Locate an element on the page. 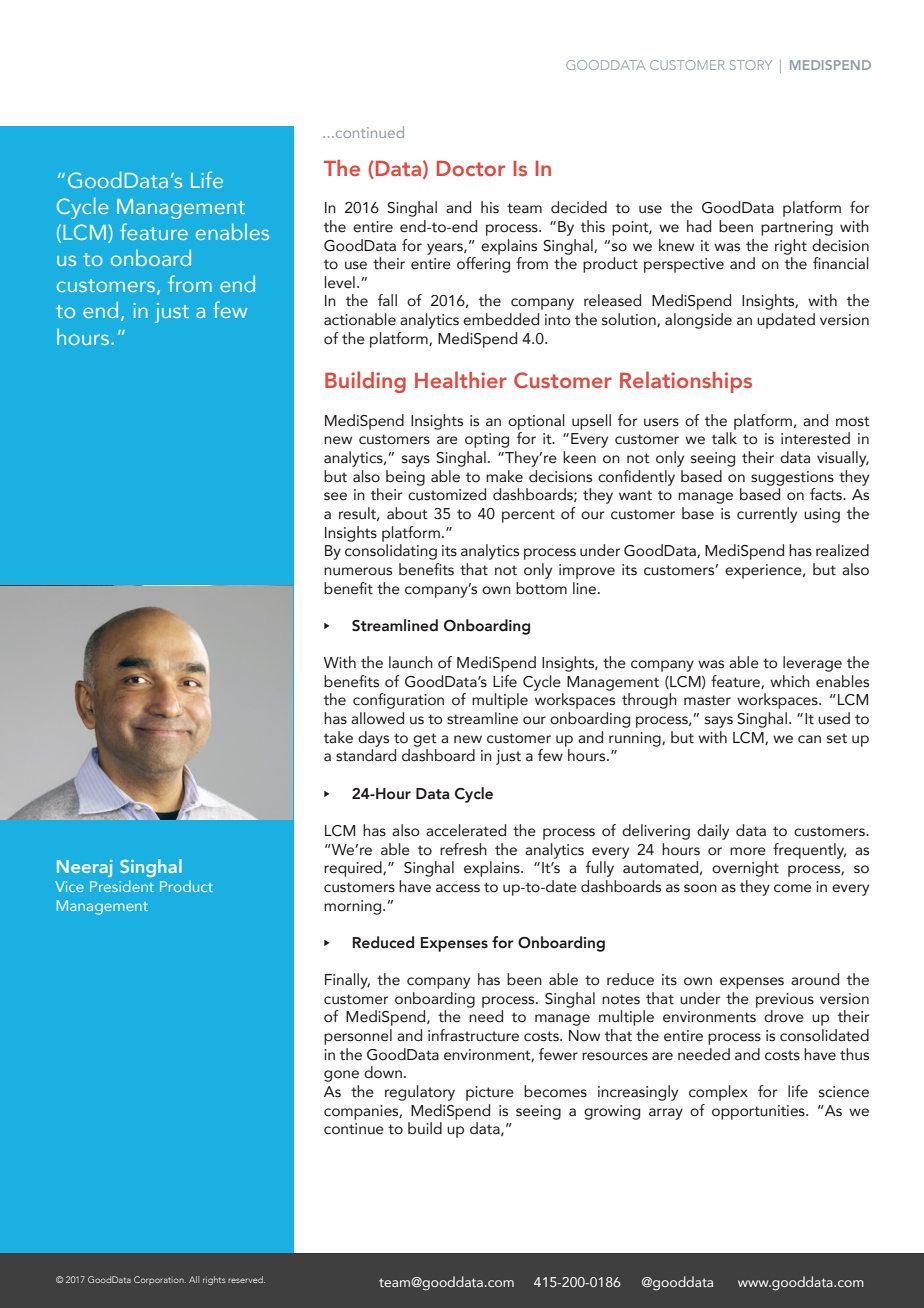 The height and width of the image is (1308, 924). Doctor is located at coordinates (471, 168).
